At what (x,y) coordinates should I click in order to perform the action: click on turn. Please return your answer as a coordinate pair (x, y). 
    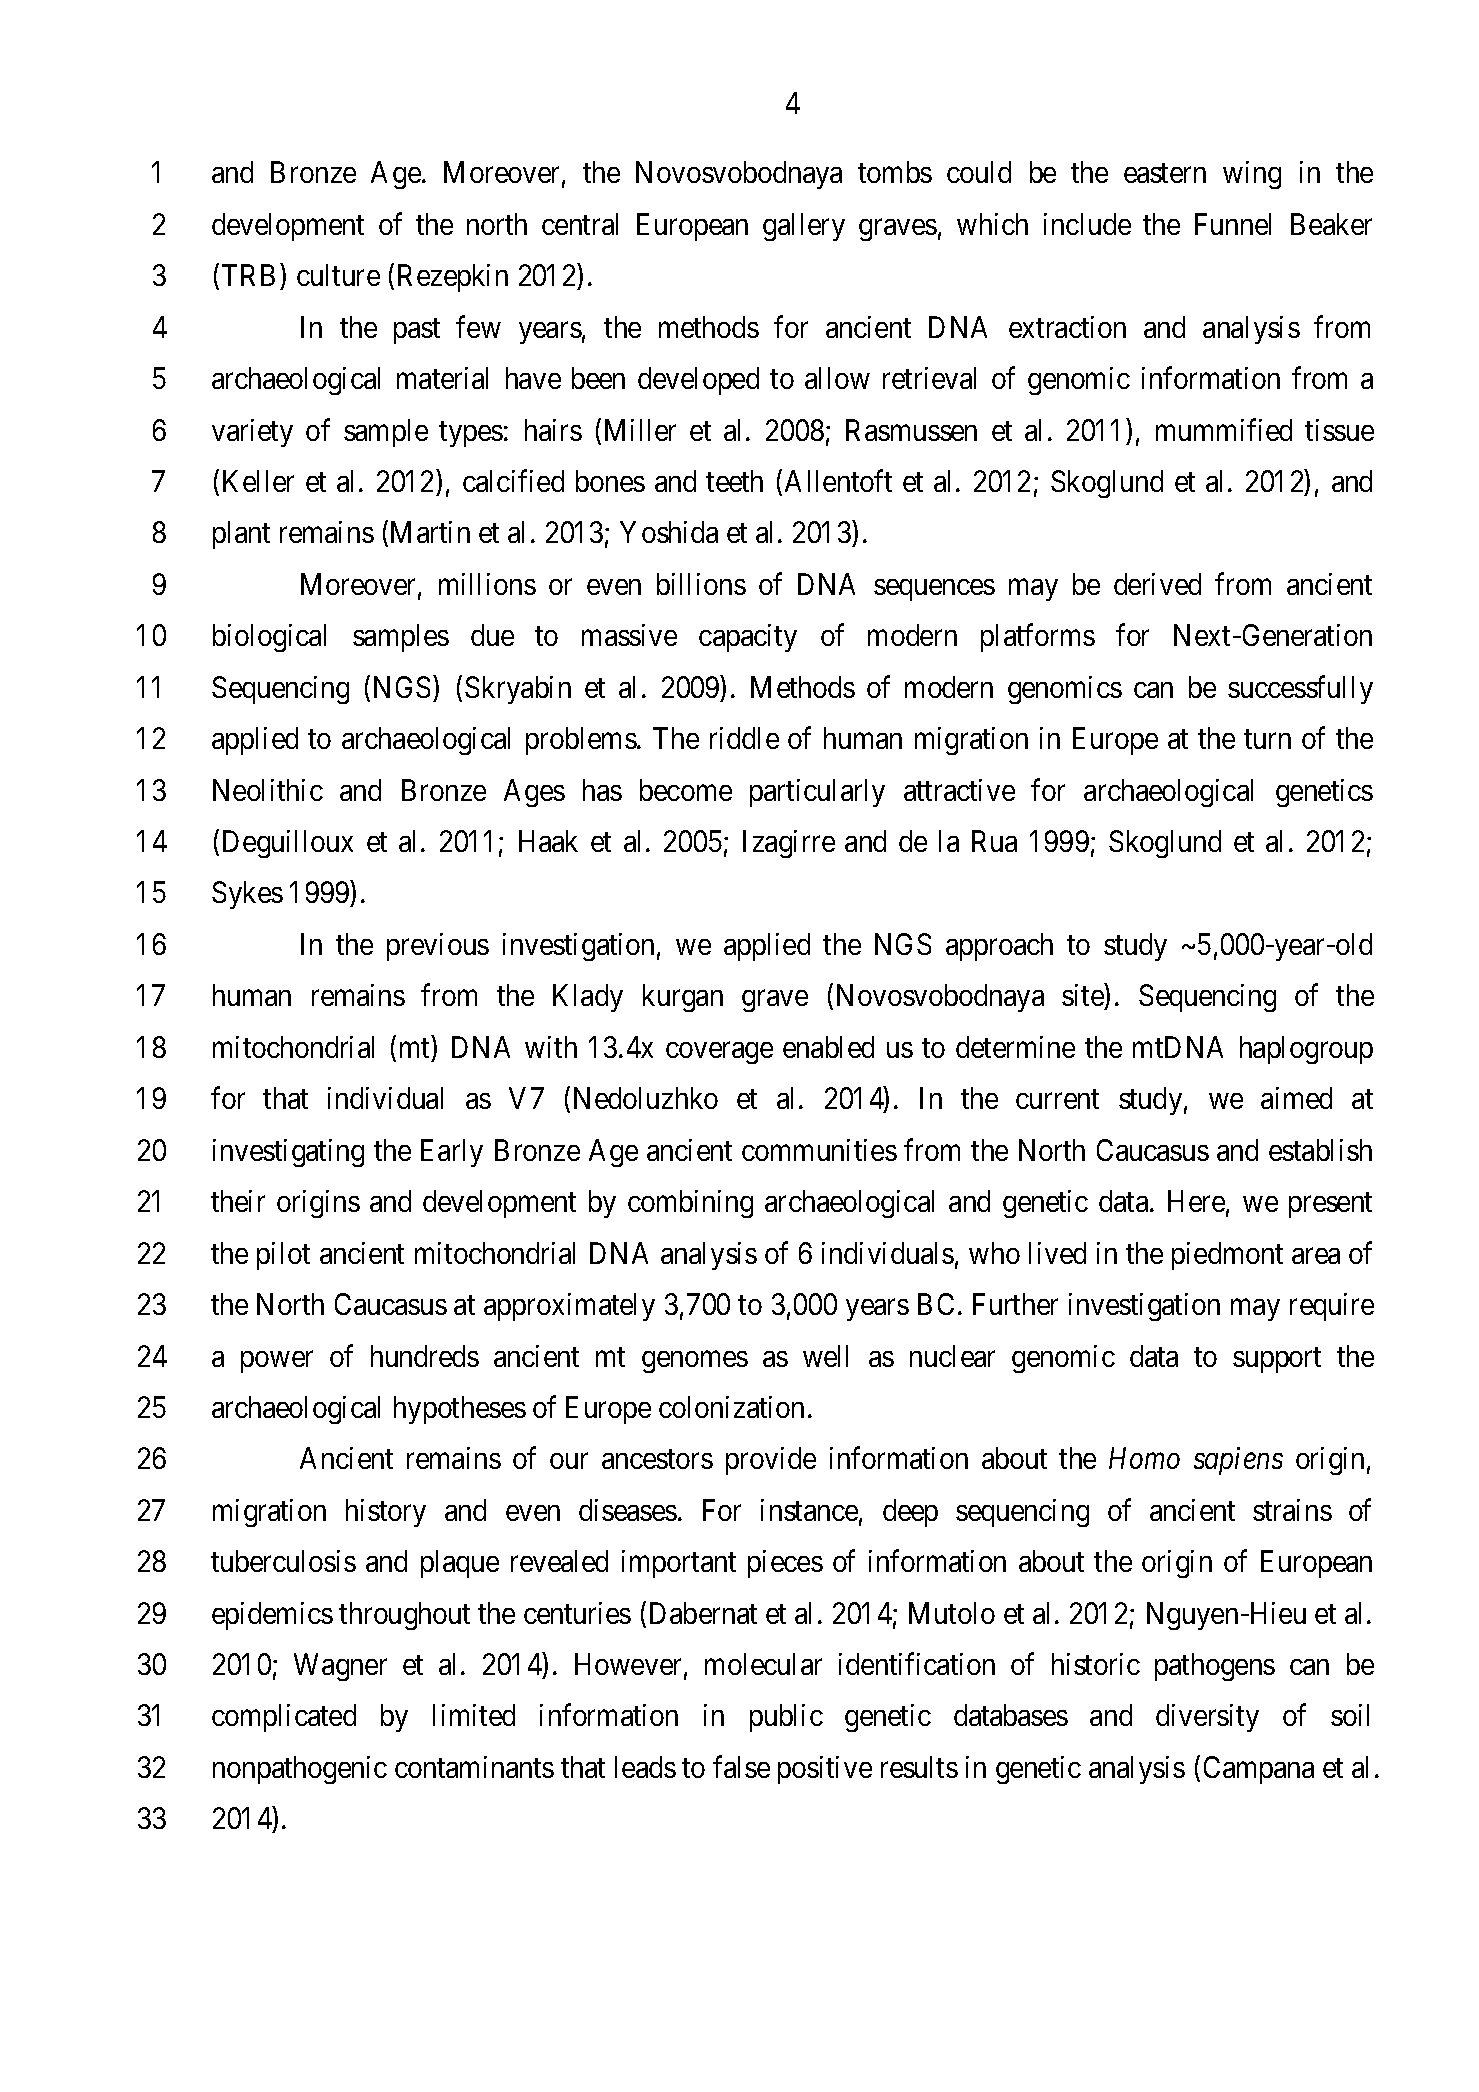
    Looking at the image, I should click on (1267, 739).
